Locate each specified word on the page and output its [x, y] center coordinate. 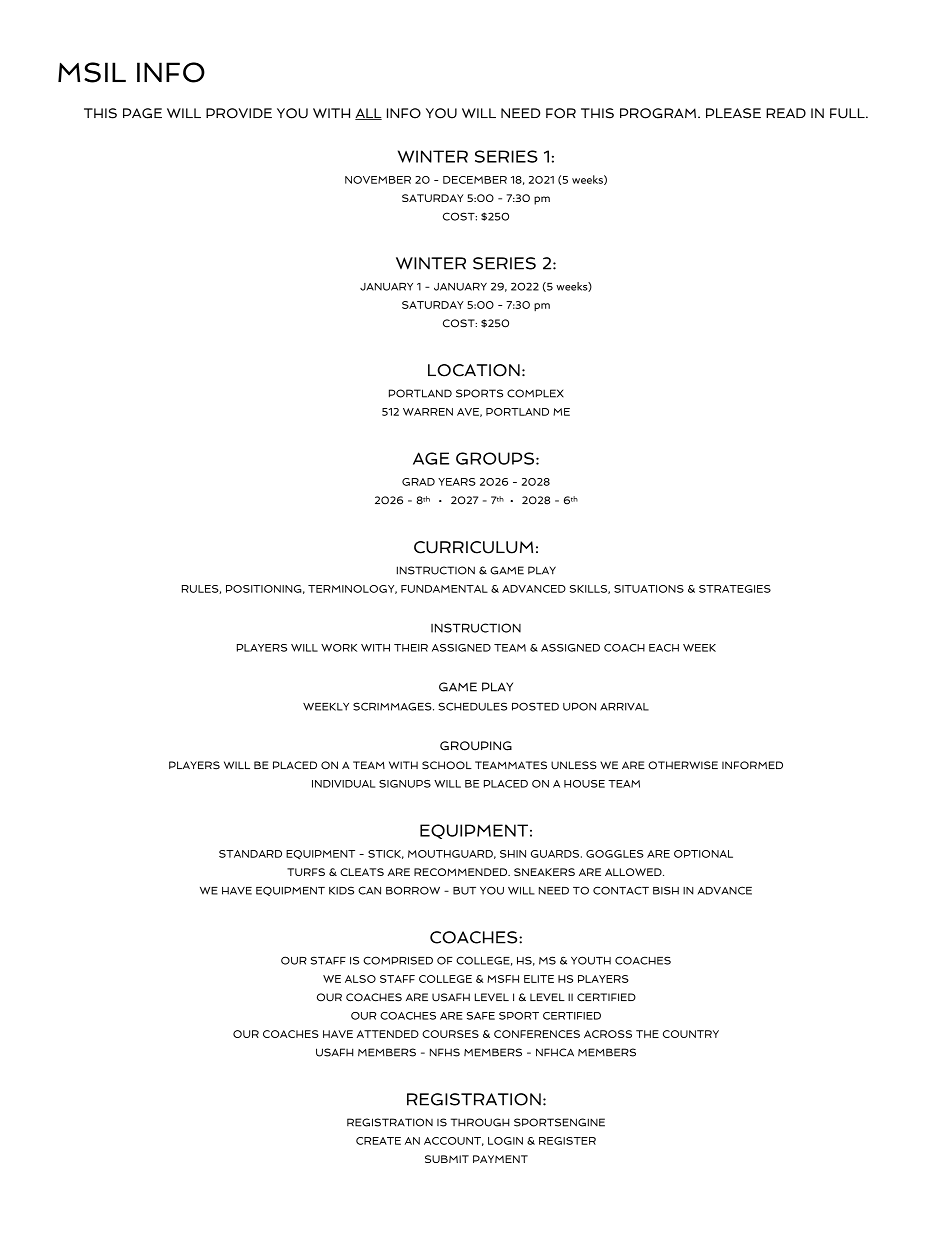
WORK [339, 648]
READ [786, 113]
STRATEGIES [735, 589]
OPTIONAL [703, 854]
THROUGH [480, 1122]
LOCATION [474, 370]
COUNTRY [691, 1034]
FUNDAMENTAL [444, 589]
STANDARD [250, 854]
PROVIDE [239, 113]
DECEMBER [475, 180]
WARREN [428, 412]
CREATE [378, 1141]
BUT [464, 891]
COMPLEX [535, 393]
